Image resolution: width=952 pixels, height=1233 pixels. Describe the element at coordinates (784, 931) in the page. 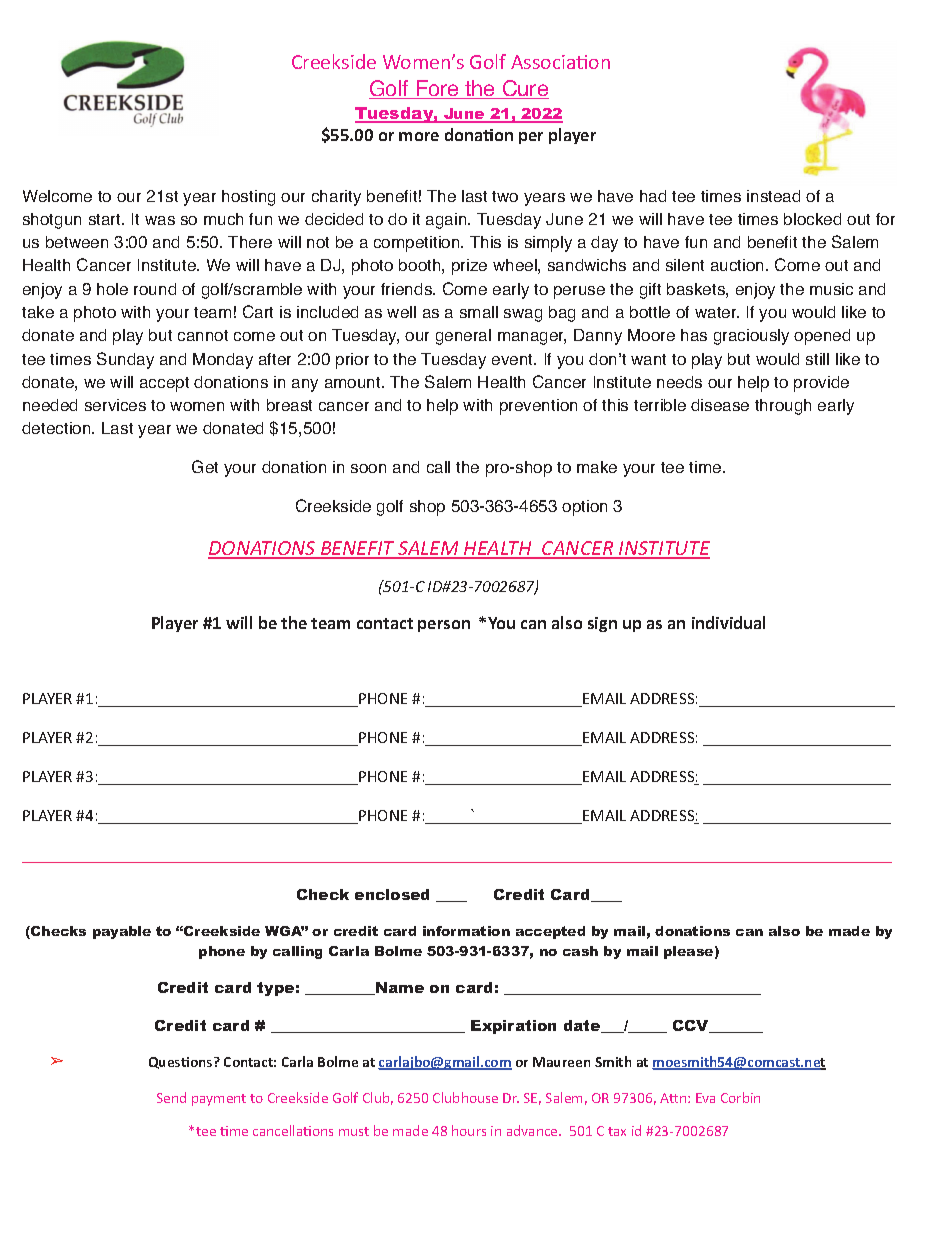

I see `also` at that location.
